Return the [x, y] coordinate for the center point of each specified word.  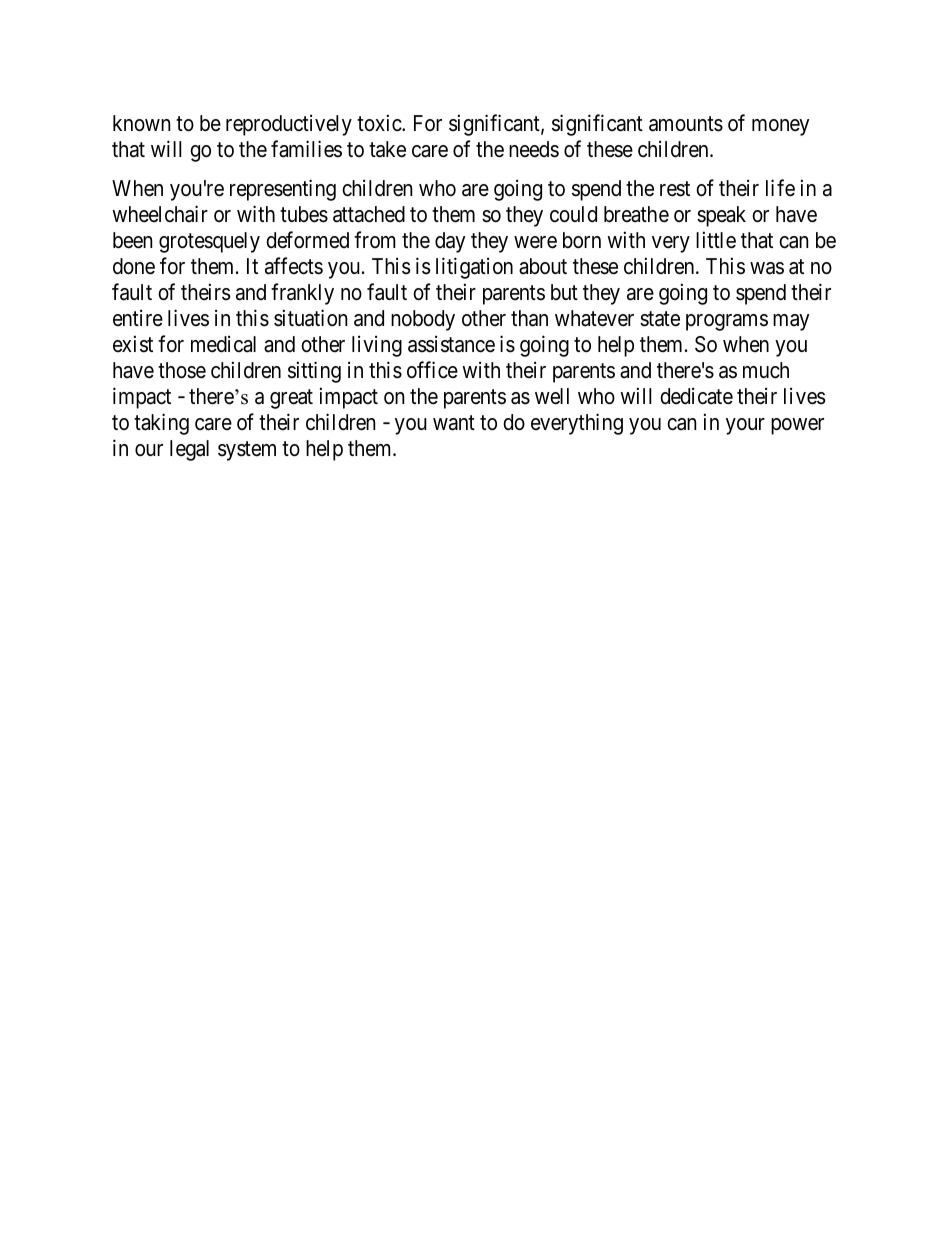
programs [727, 322]
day [450, 242]
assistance [451, 344]
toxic [380, 123]
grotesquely [209, 242]
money [780, 127]
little [716, 240]
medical [223, 344]
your [745, 426]
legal [189, 450]
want [454, 423]
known [141, 123]
